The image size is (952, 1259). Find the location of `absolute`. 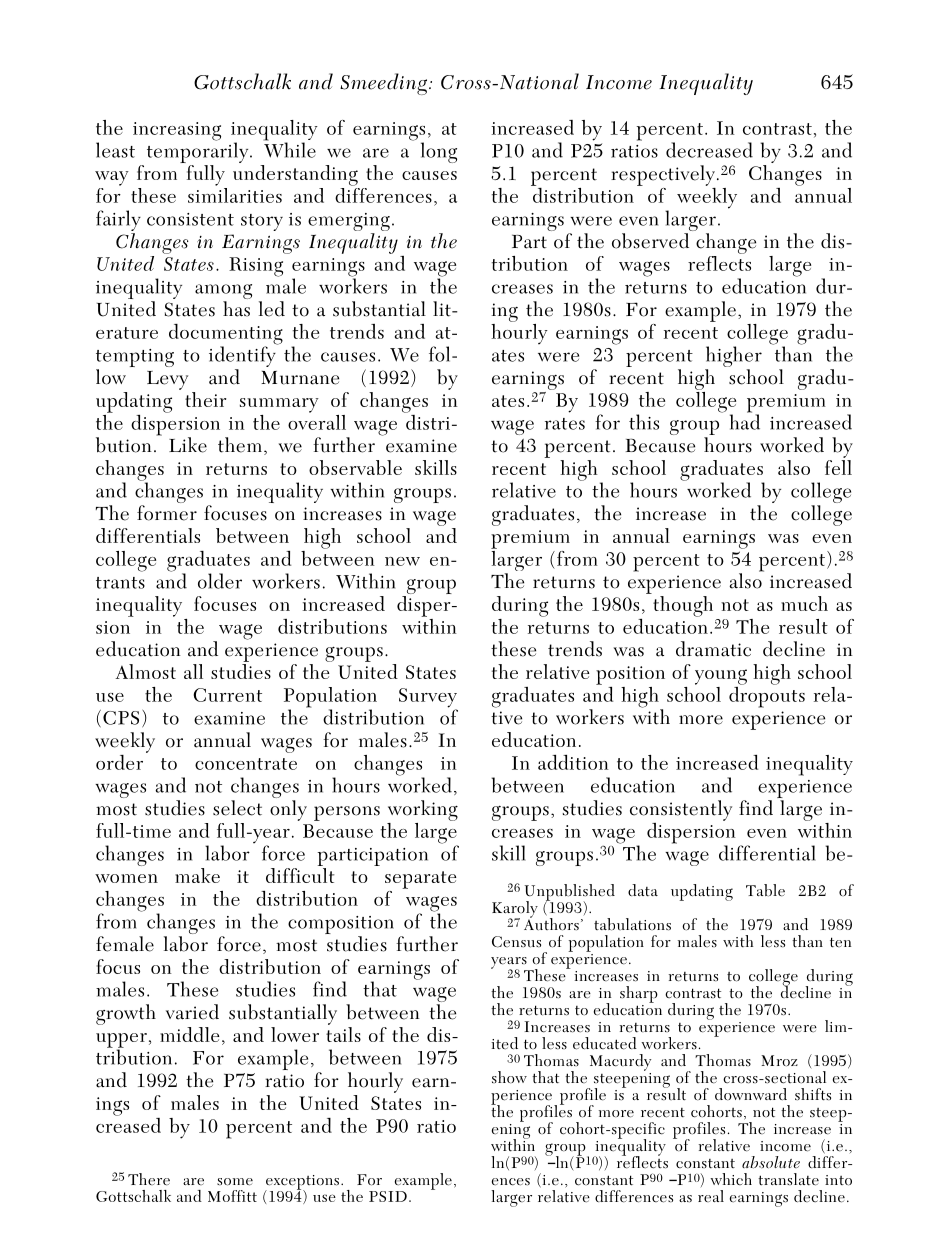

absolute is located at coordinates (771, 1162).
